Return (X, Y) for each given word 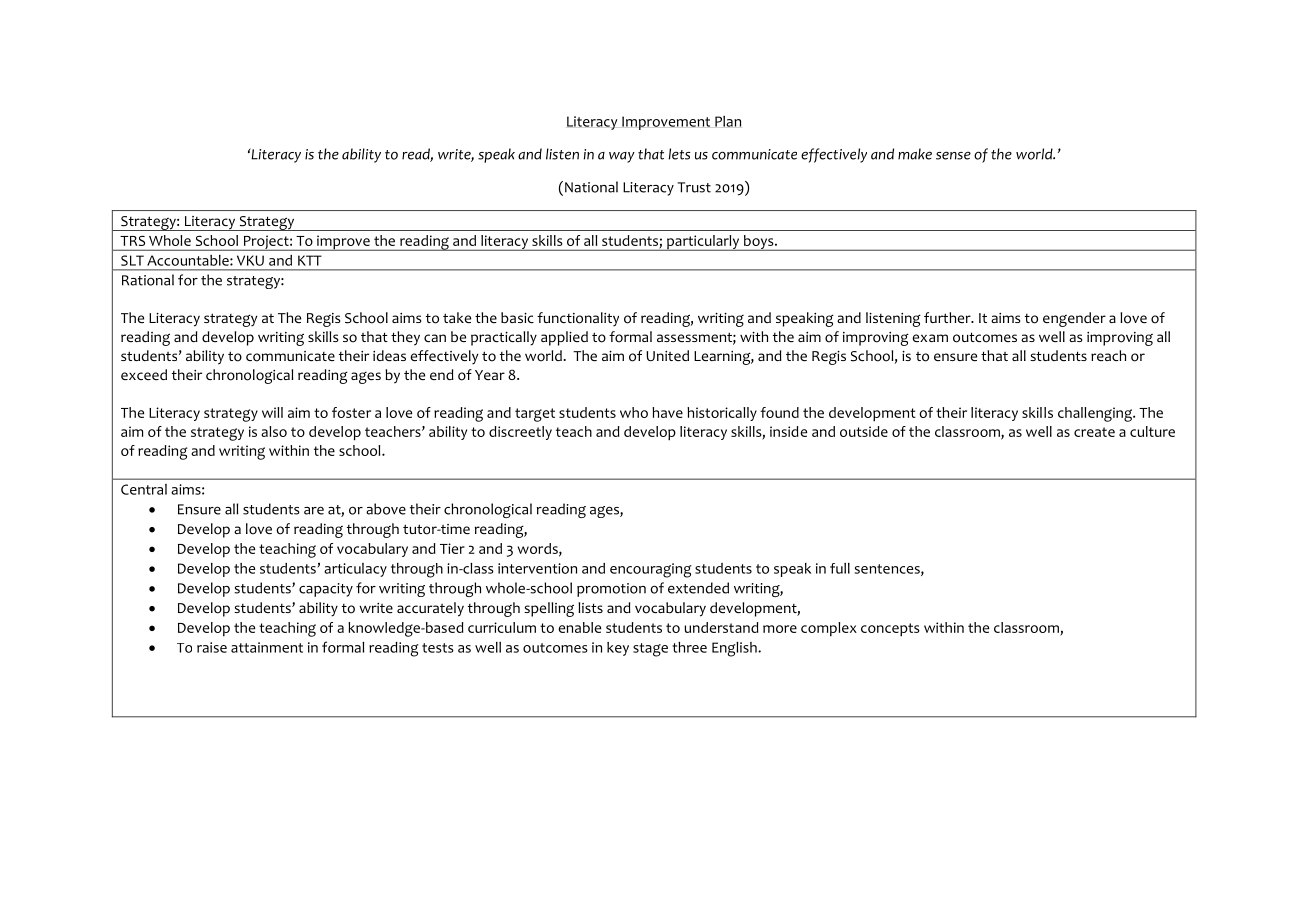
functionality (578, 319)
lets (679, 154)
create (1094, 432)
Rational (148, 280)
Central (144, 489)
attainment (267, 647)
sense (953, 155)
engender (1074, 319)
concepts (890, 630)
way (622, 157)
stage (650, 650)
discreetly (520, 433)
